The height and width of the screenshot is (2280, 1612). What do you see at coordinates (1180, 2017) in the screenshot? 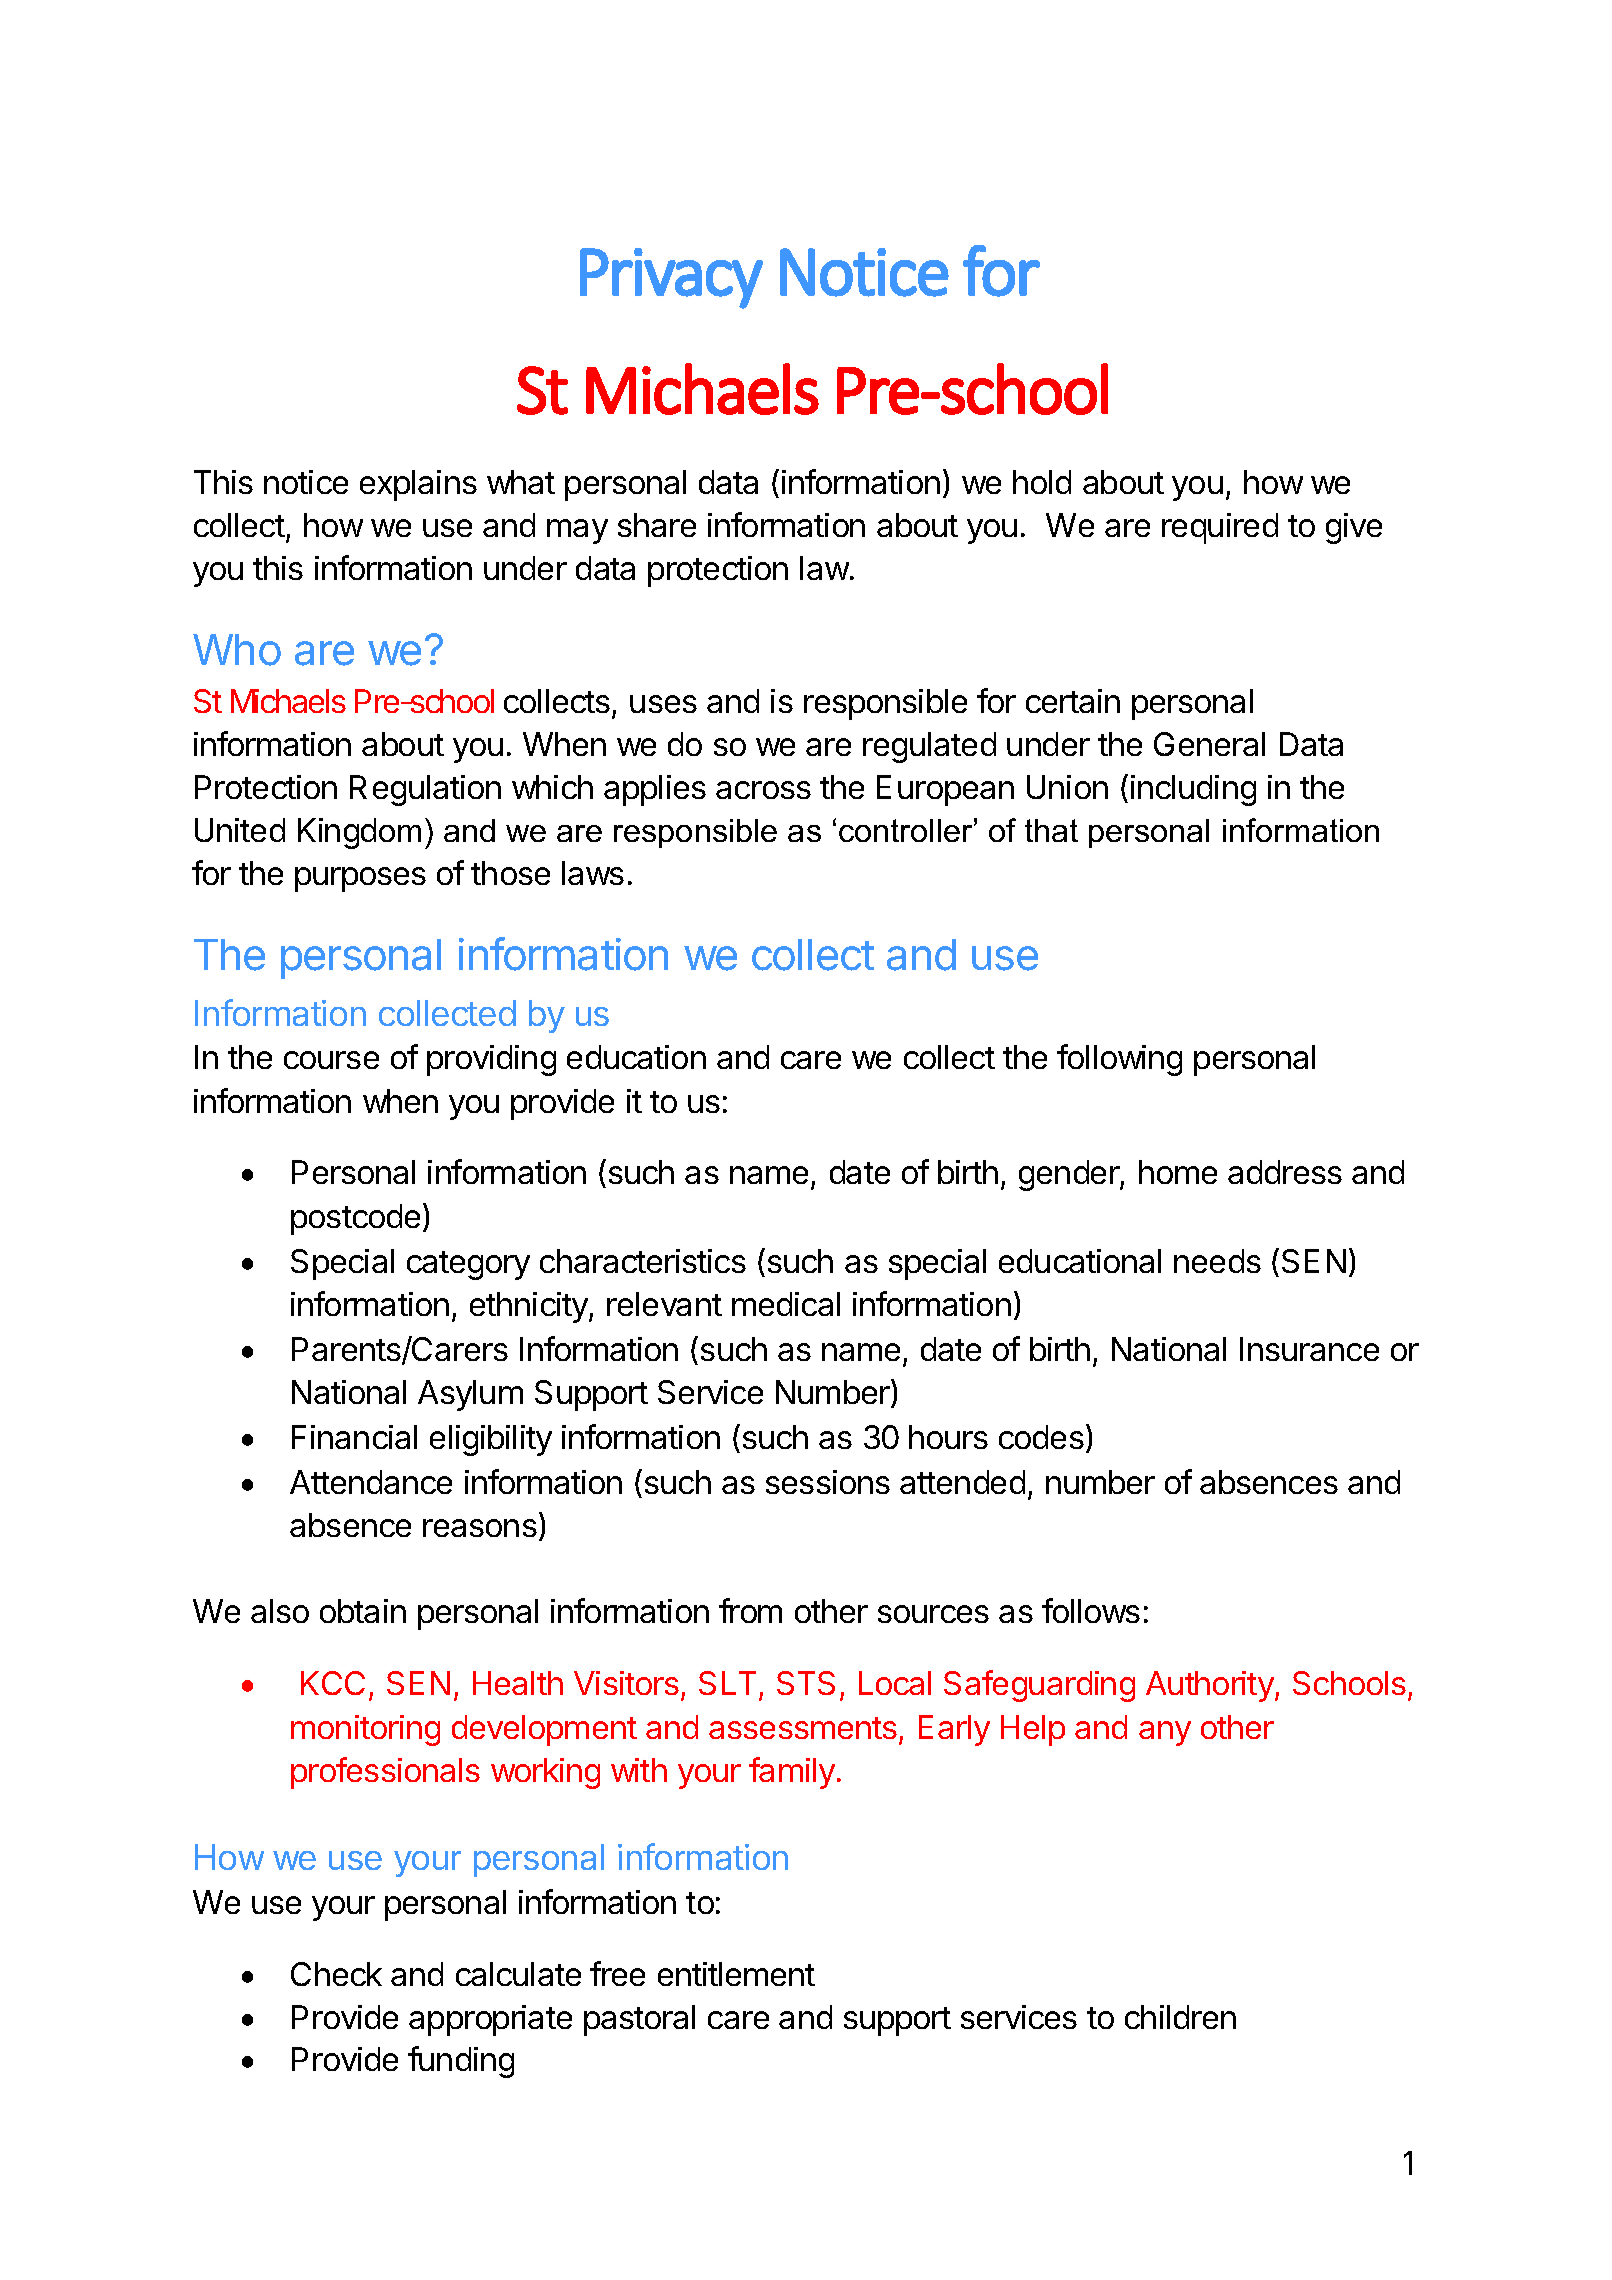
I see `children` at bounding box center [1180, 2017].
